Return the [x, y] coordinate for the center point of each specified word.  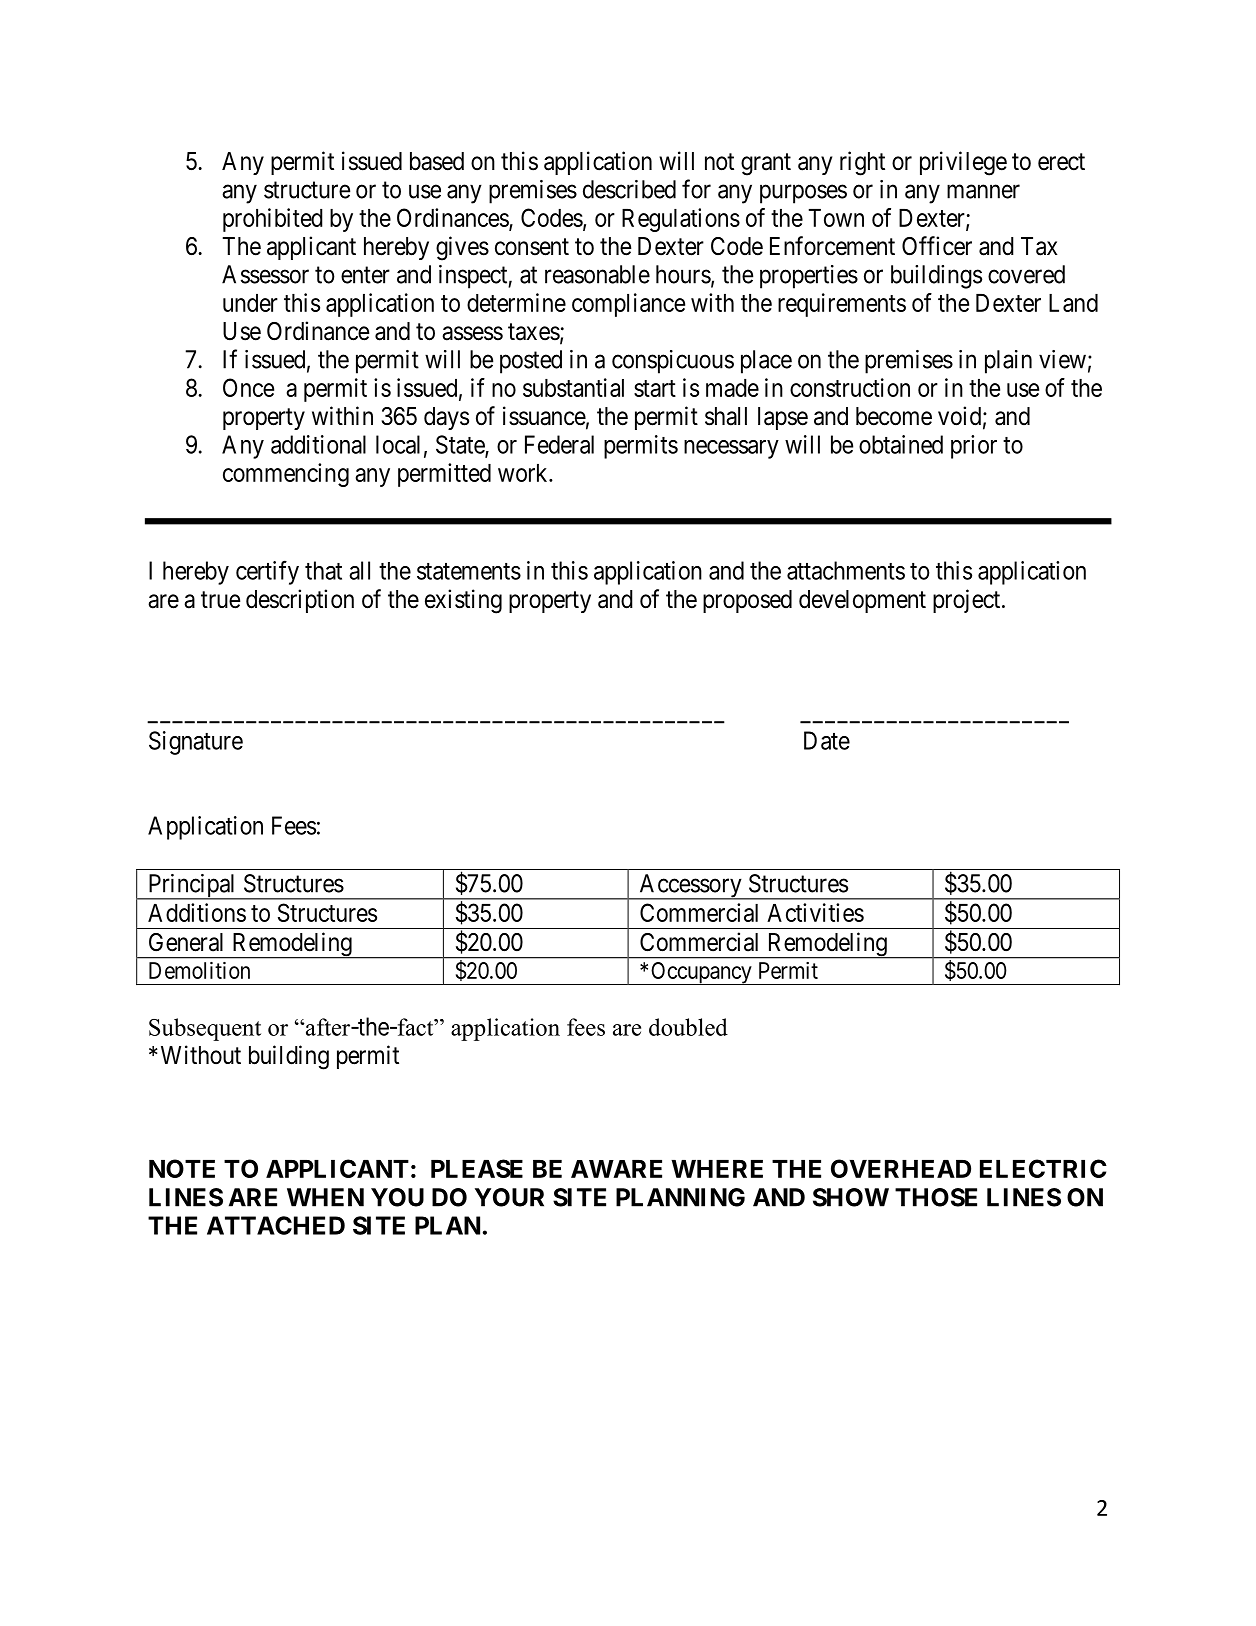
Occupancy [701, 973]
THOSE [936, 1197]
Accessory [690, 887]
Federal [559, 444]
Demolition [199, 970]
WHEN [325, 1197]
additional [318, 444]
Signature [196, 743]
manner [983, 192]
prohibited [273, 220]
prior [974, 447]
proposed [747, 601]
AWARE [616, 1169]
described [629, 189]
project [968, 601]
